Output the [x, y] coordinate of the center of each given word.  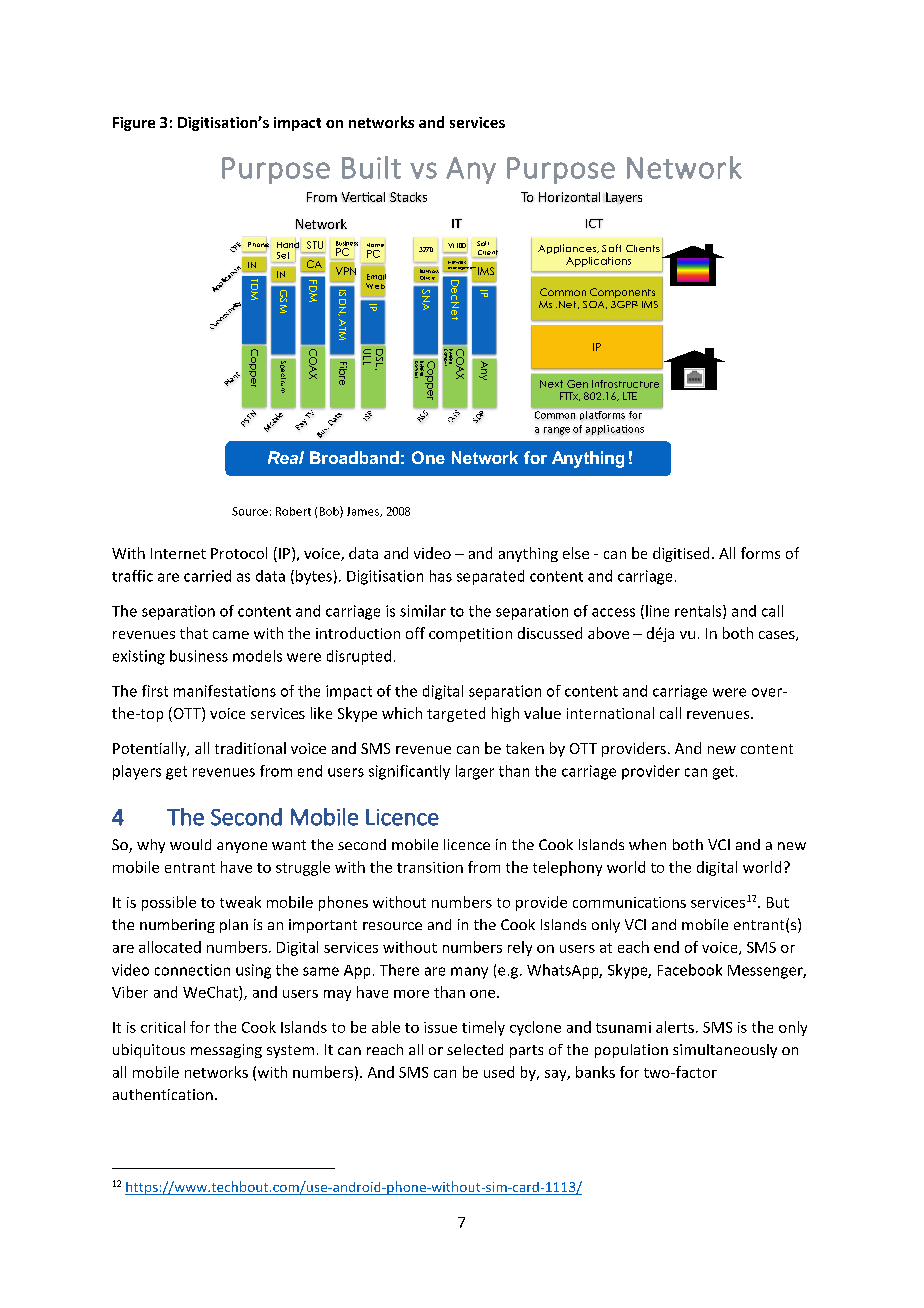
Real [286, 457]
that [194, 633]
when [647, 844]
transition [430, 867]
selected [475, 1049]
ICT [594, 223]
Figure [134, 124]
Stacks [408, 197]
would [190, 844]
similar [423, 611]
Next [551, 384]
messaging [226, 1051]
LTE [630, 396]
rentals [699, 612]
